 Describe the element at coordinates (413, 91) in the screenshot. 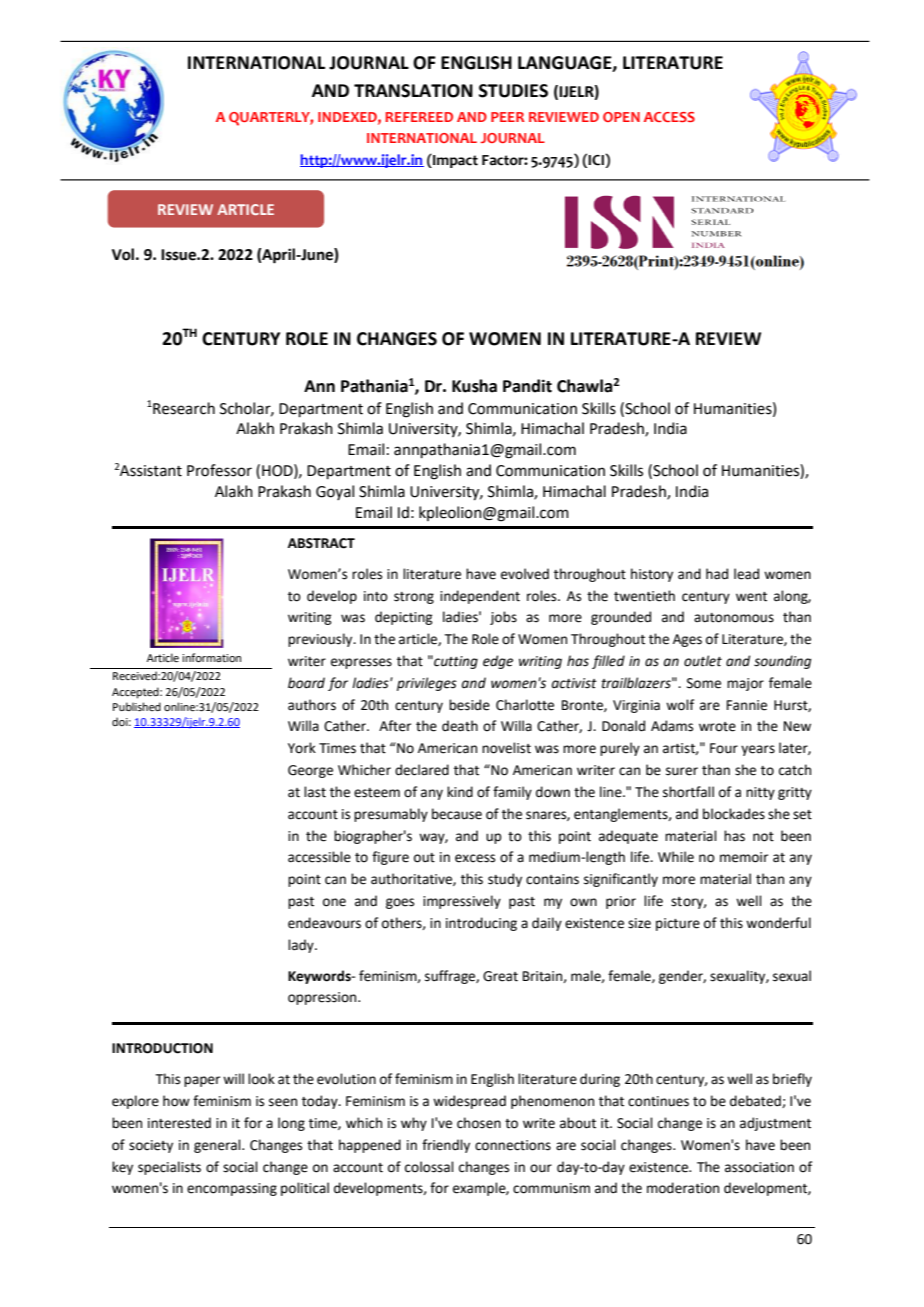

I see `TRANSLATION` at that location.
